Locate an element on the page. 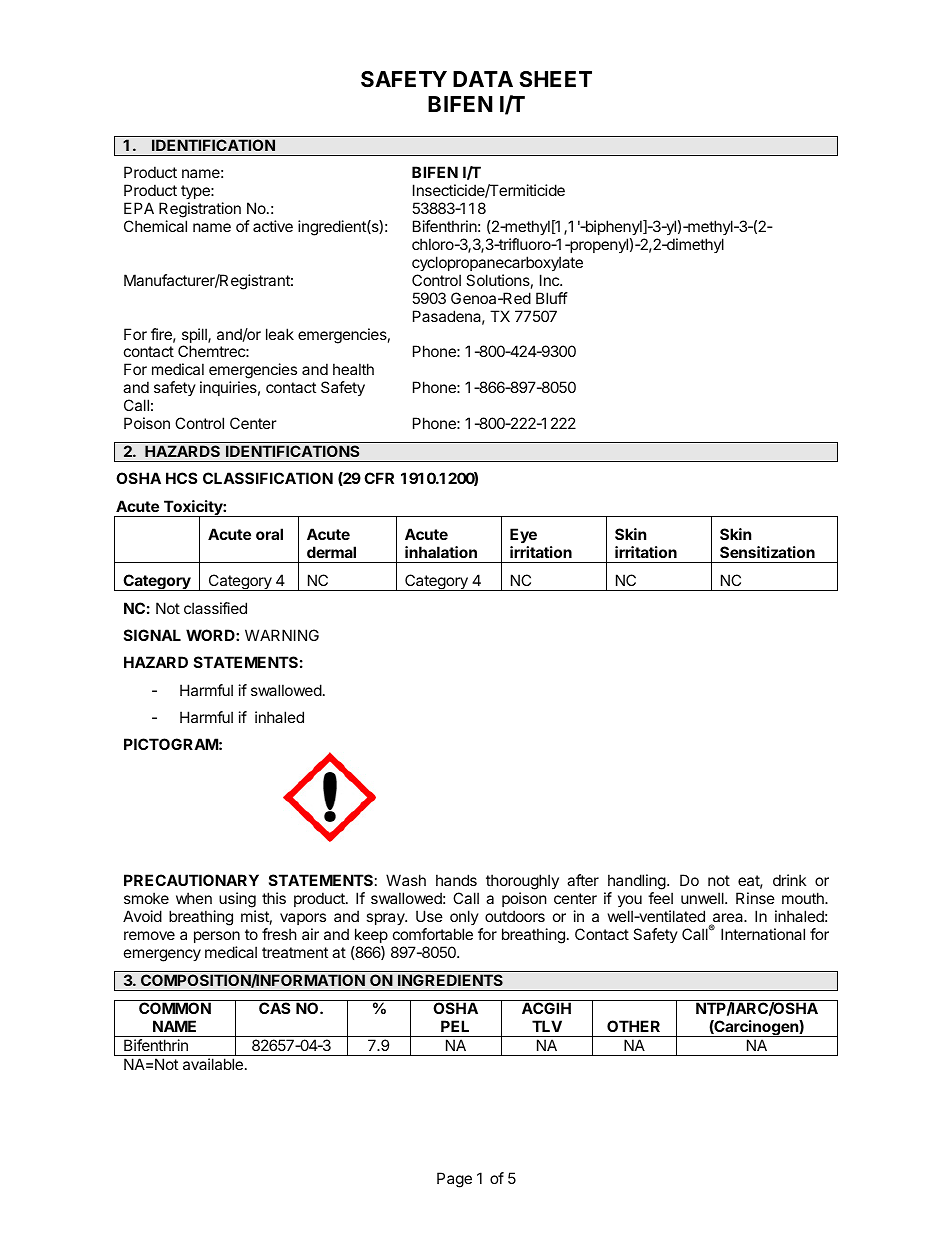  Sensitization is located at coordinates (767, 552).
